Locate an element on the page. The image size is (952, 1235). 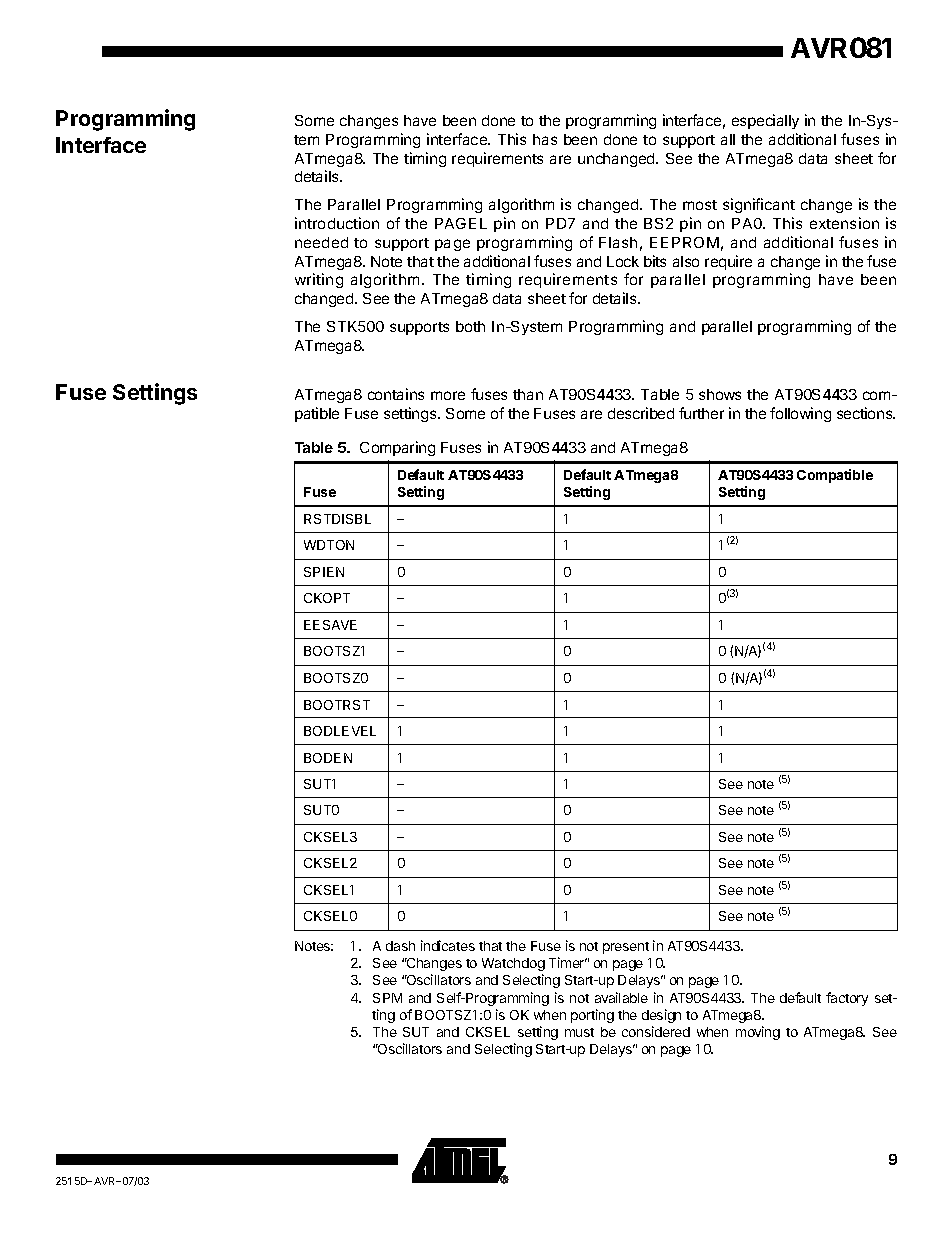
sections is located at coordinates (866, 413).
